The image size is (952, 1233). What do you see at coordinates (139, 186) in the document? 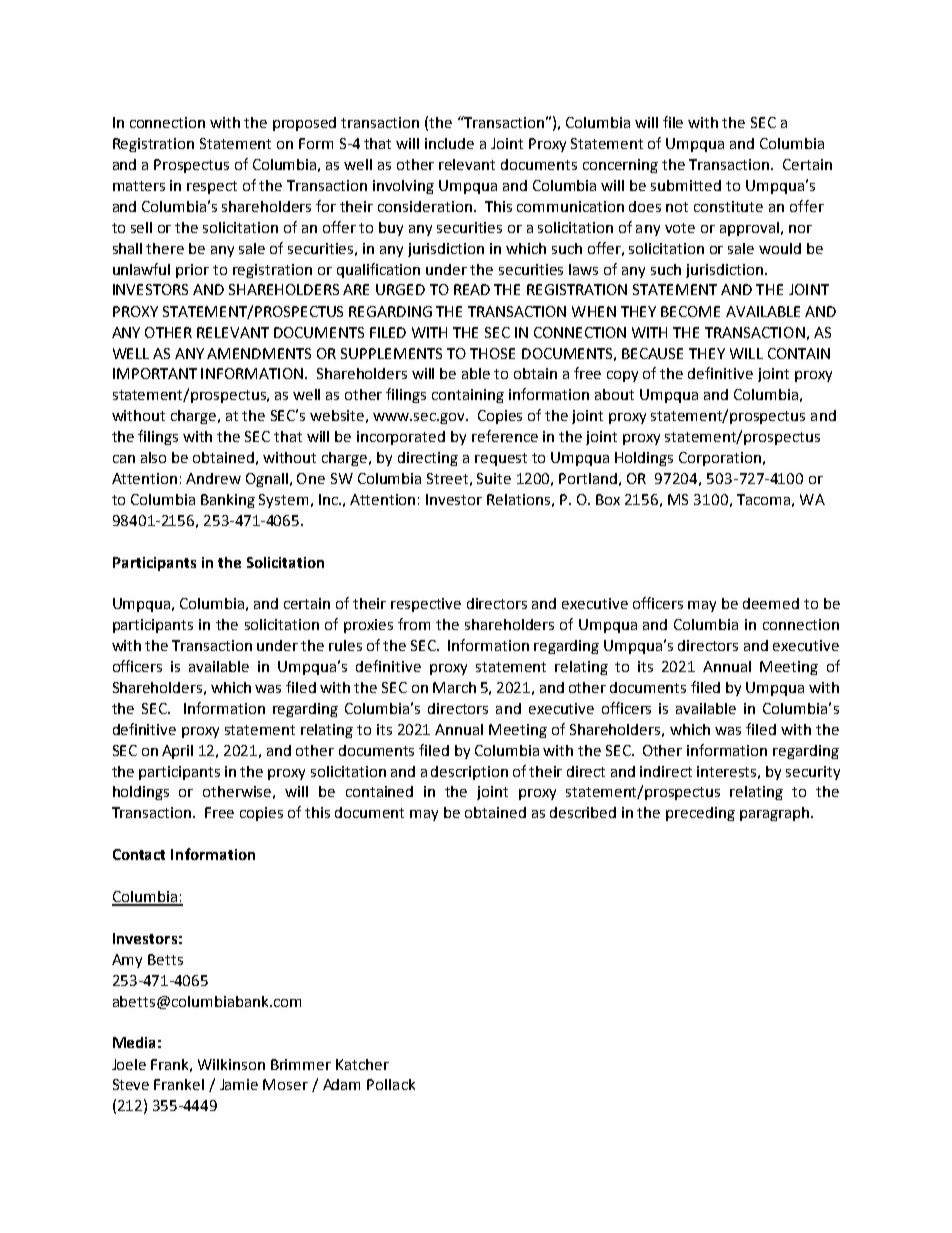
I see `matters` at bounding box center [139, 186].
